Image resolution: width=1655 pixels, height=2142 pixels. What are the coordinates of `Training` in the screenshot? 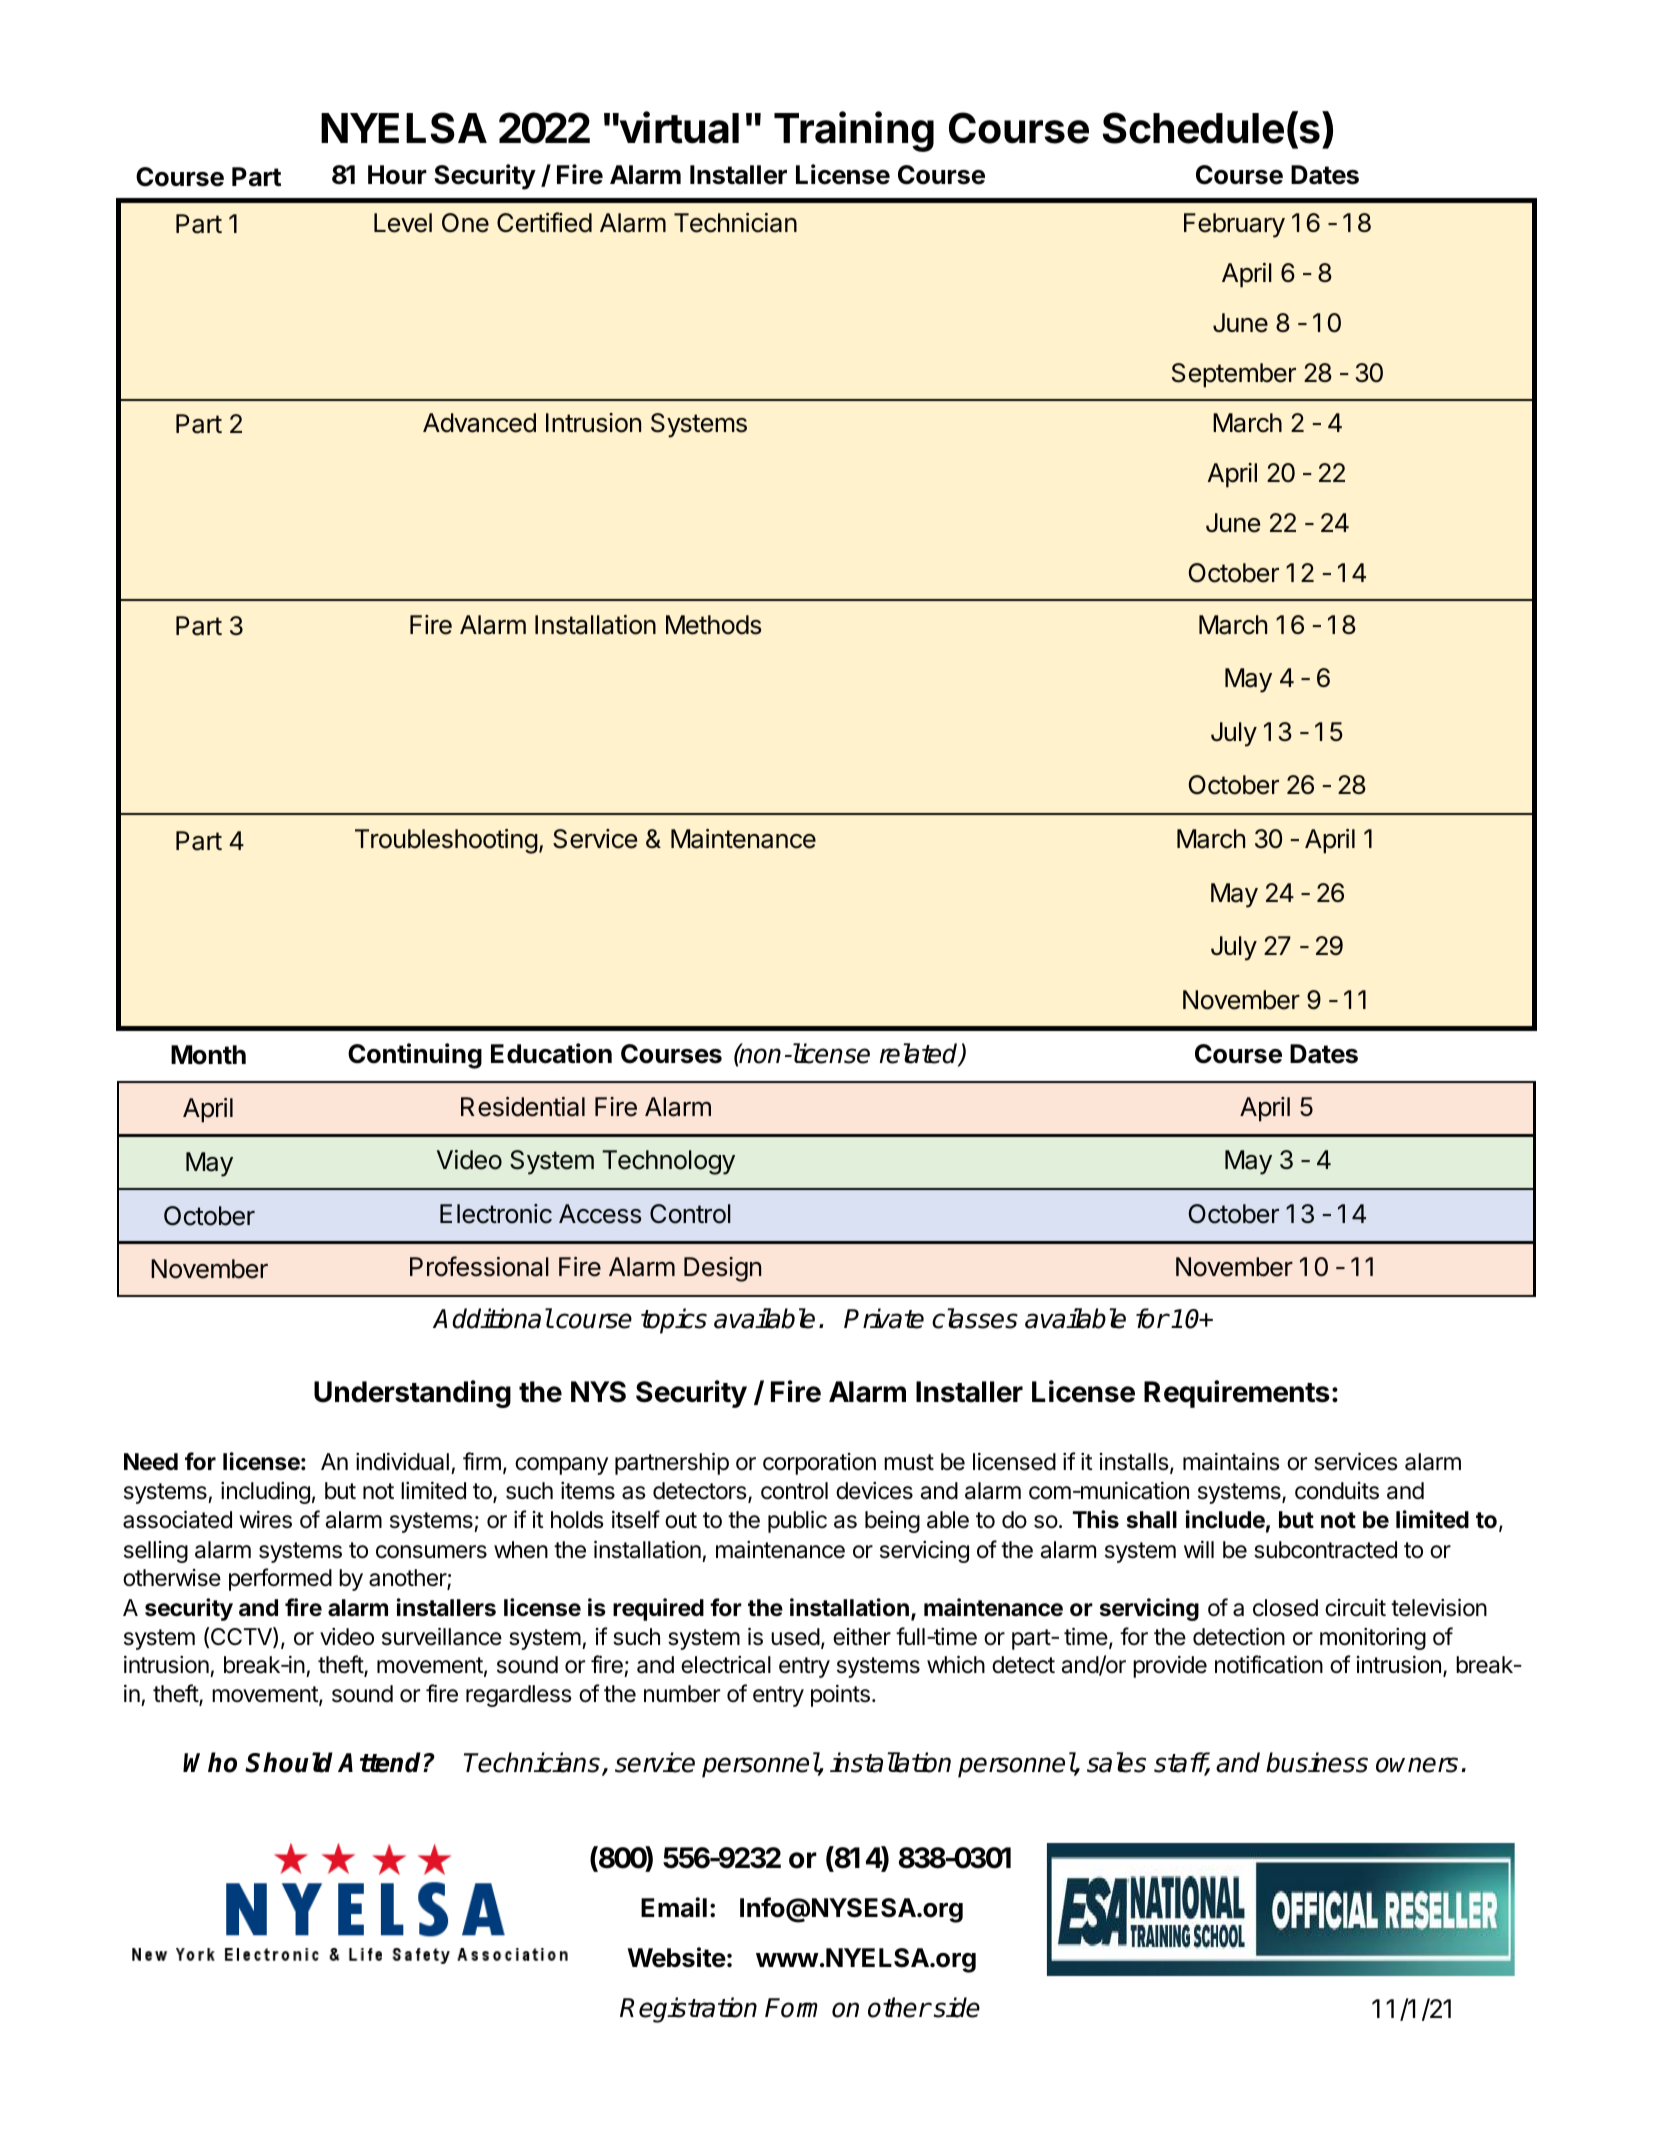 It's located at (854, 131).
